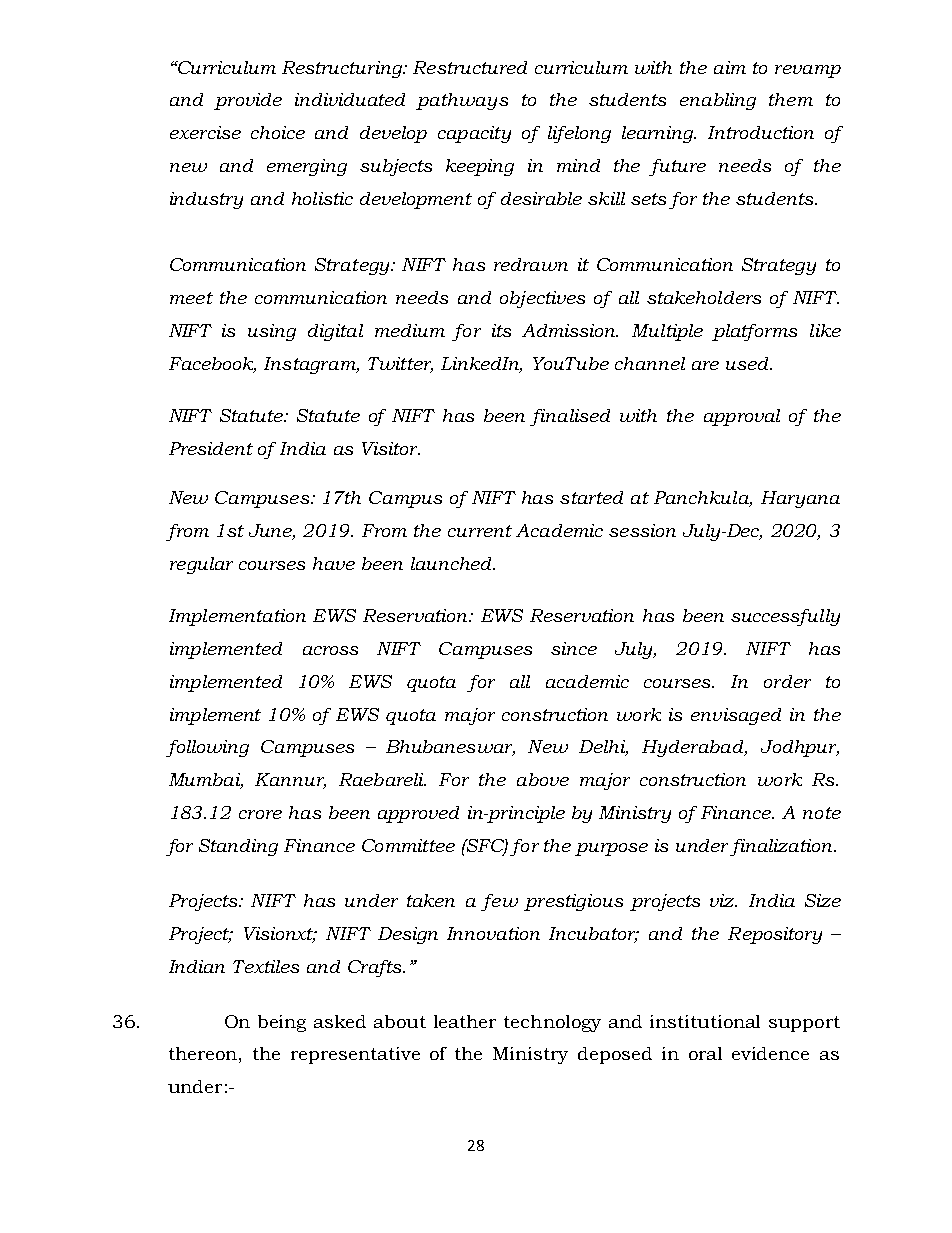 This image has width=952, height=1233. What do you see at coordinates (450, 748) in the image?
I see `Bhubaneswar` at bounding box center [450, 748].
